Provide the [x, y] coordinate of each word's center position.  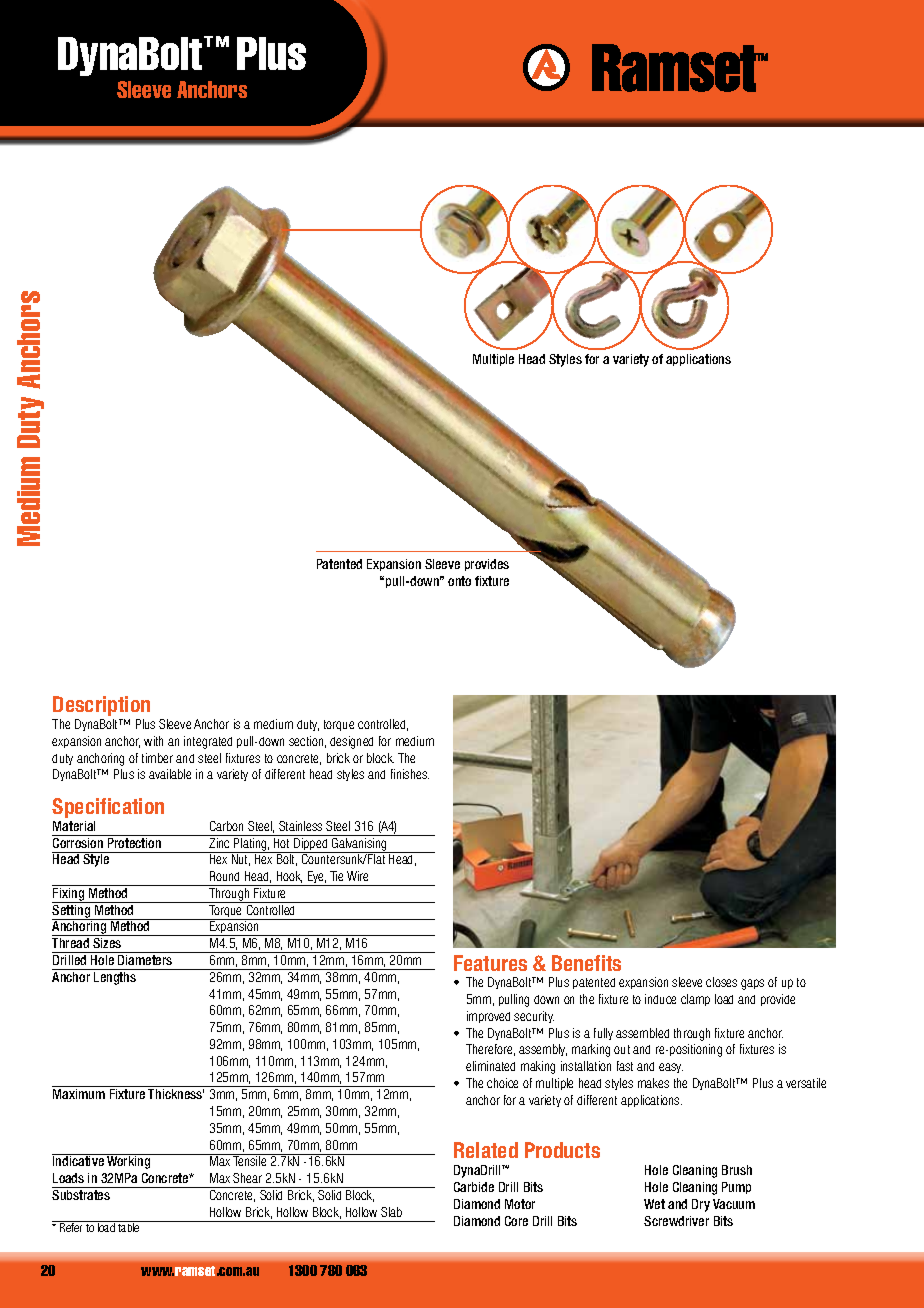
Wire [357, 876]
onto [459, 581]
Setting [72, 911]
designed [351, 742]
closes [721, 982]
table [129, 1226]
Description [101, 706]
